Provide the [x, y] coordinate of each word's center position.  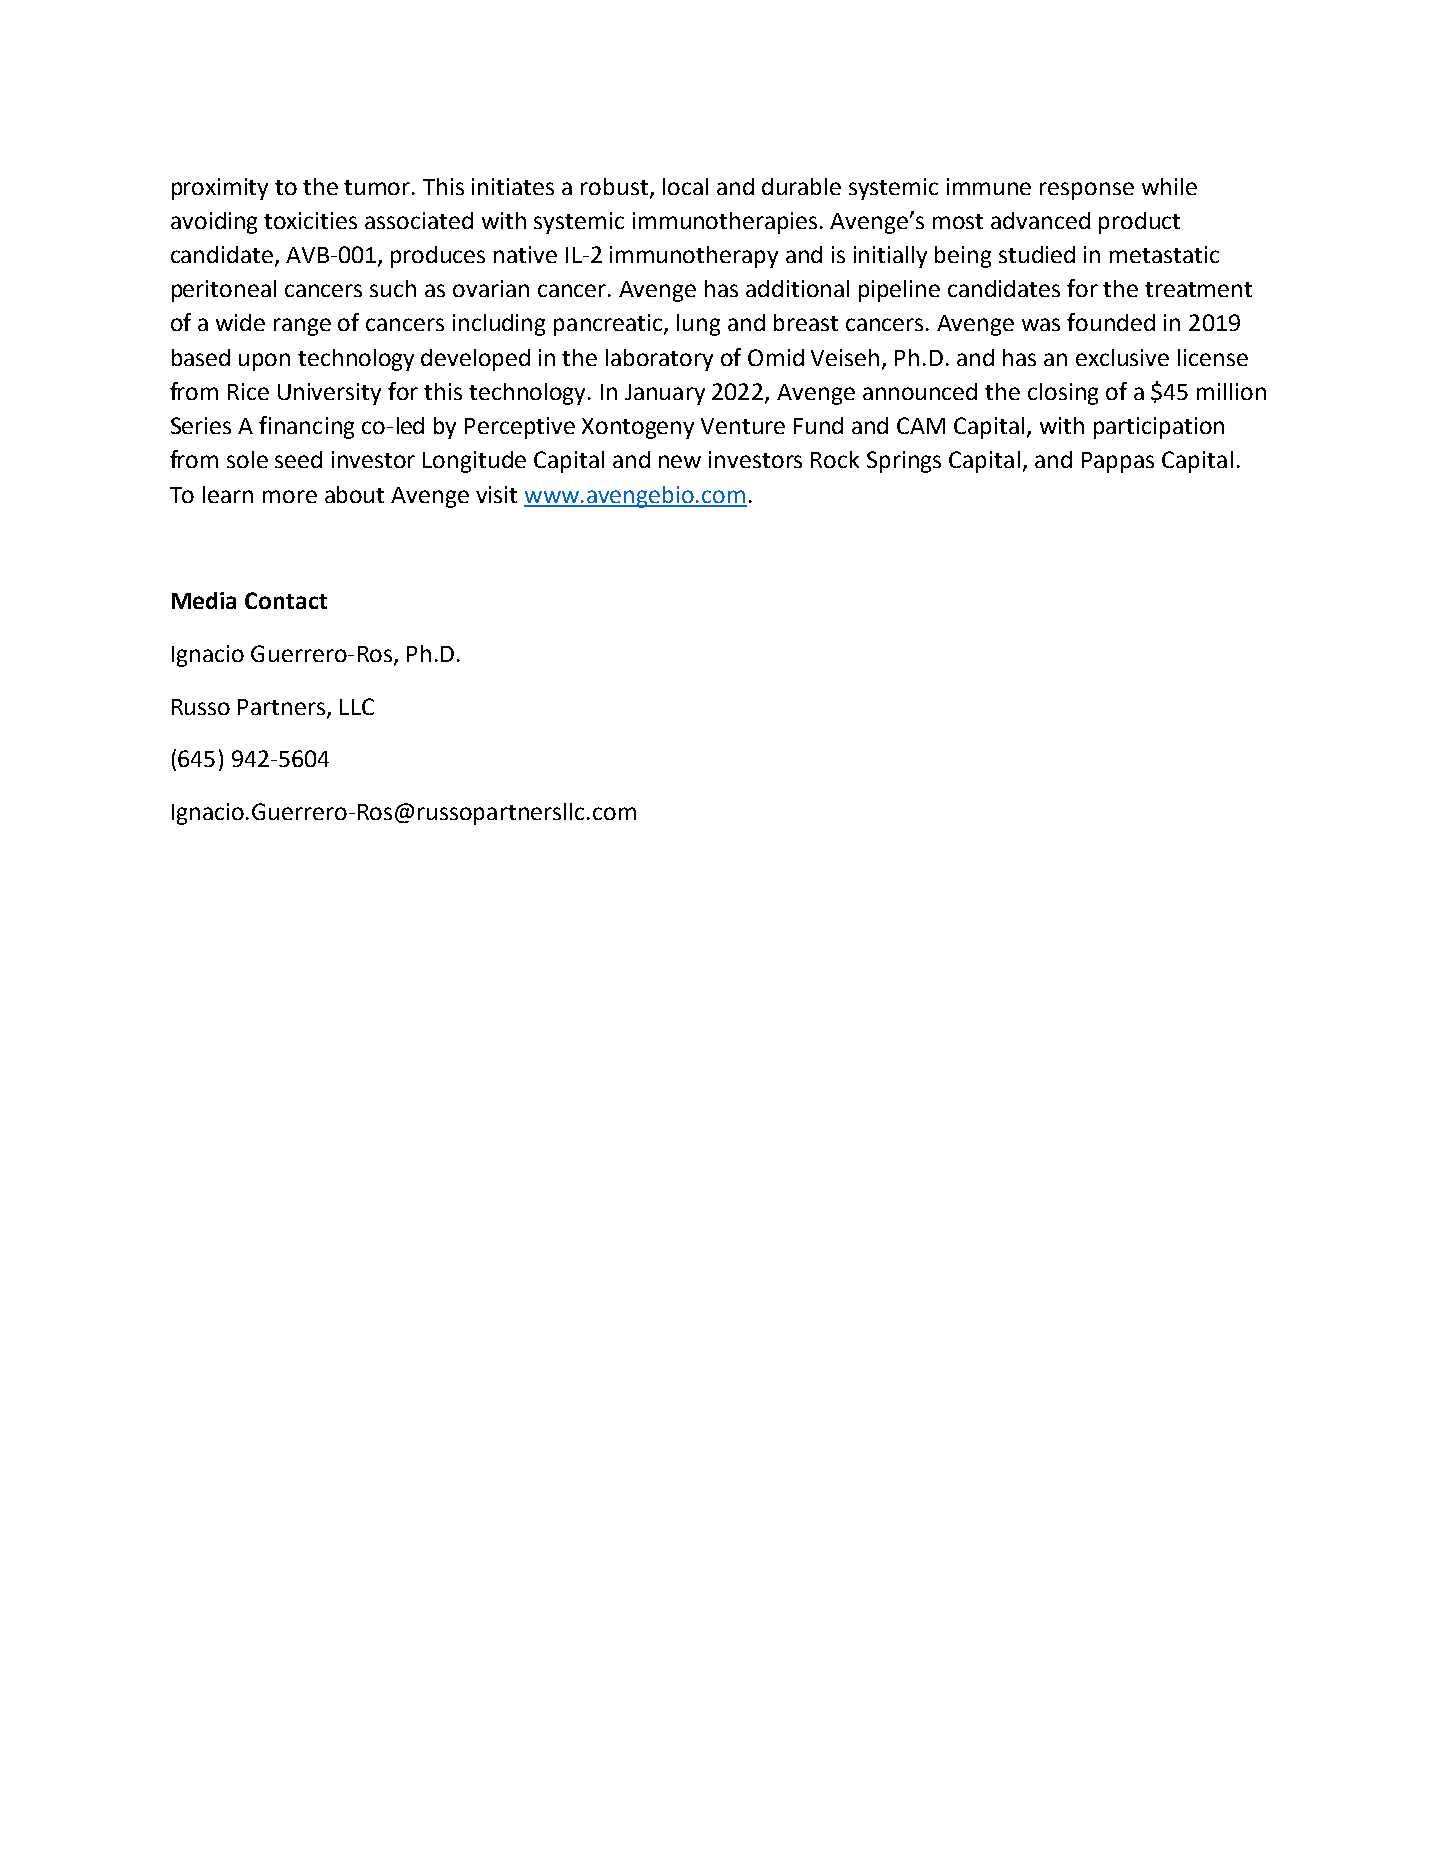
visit [496, 494]
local [685, 186]
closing [1063, 394]
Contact [286, 600]
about [354, 494]
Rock [835, 459]
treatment [1198, 289]
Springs [904, 462]
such [393, 288]
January [665, 394]
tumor [378, 187]
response [1087, 191]
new [680, 461]
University [329, 394]
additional [797, 288]
